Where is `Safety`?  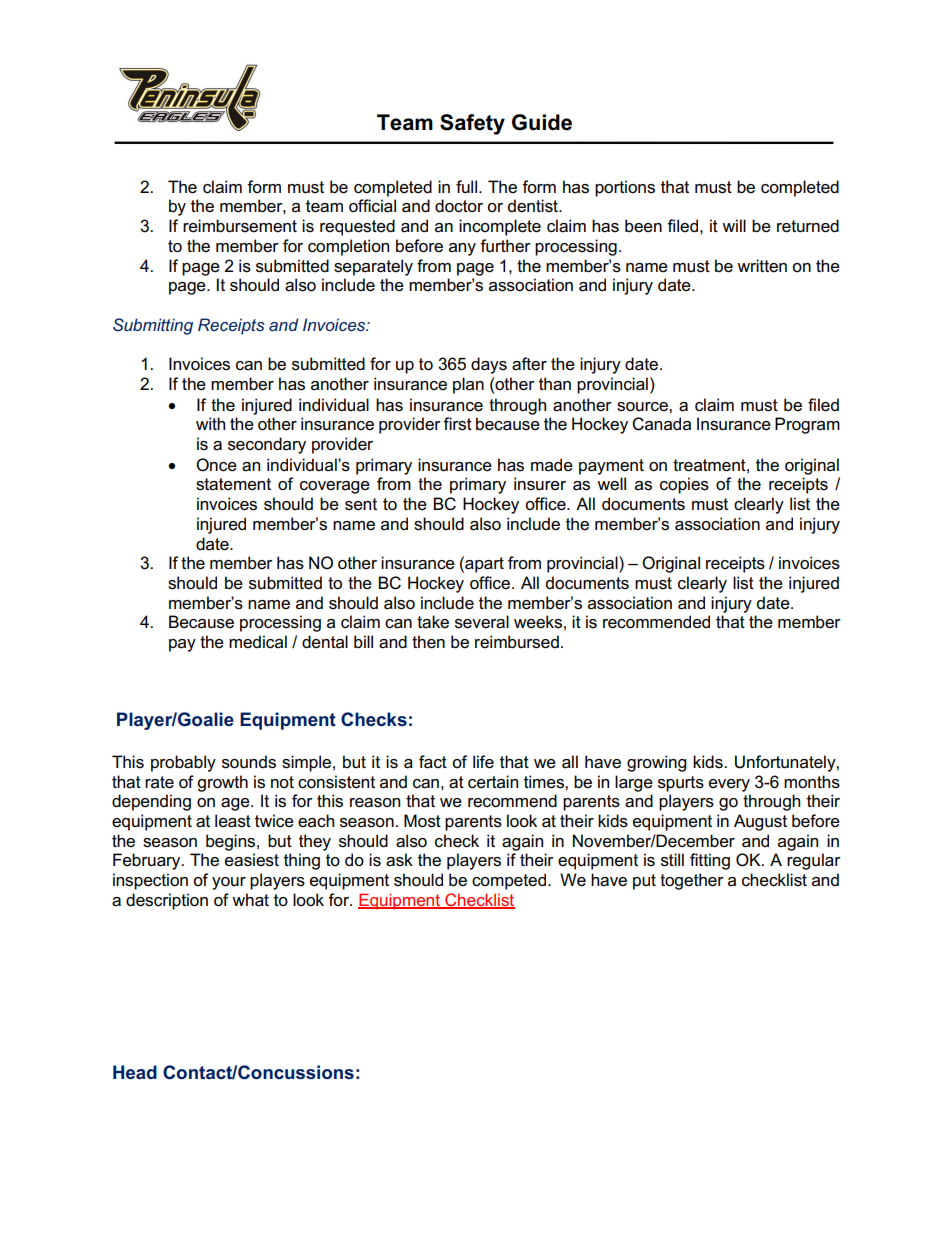
Safety is located at coordinates (472, 124).
